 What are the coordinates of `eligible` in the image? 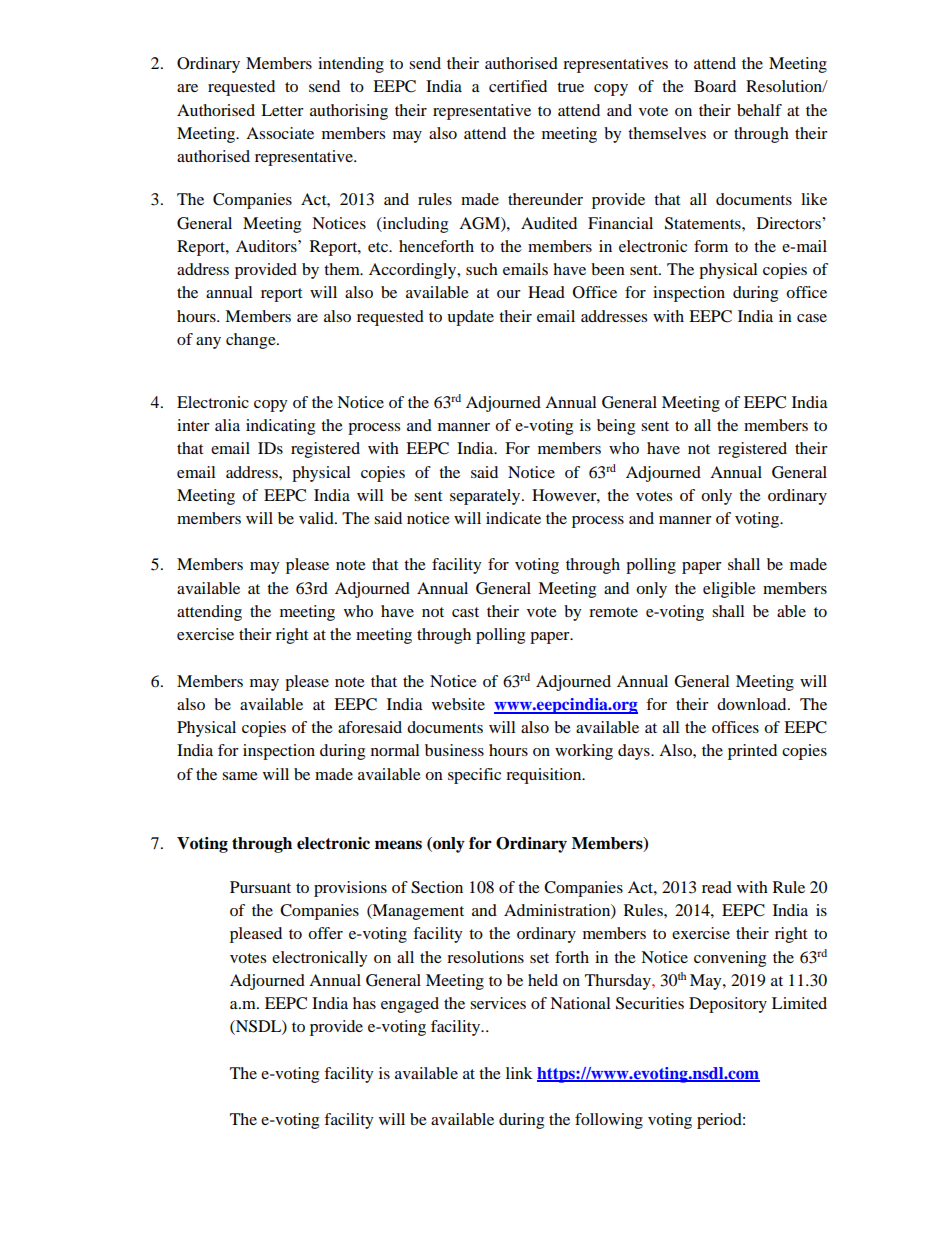 It's located at (729, 590).
